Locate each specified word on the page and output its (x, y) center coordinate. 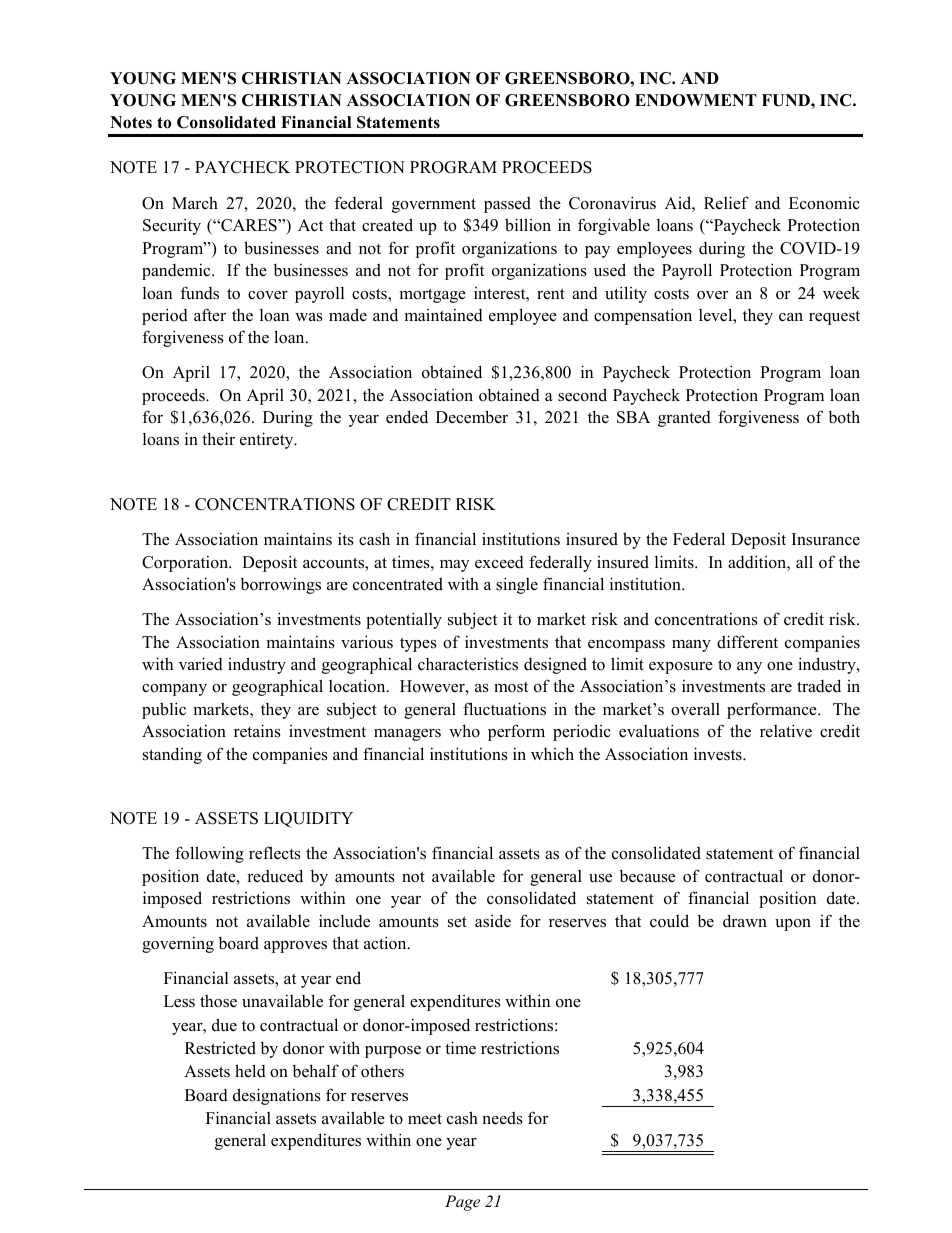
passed (507, 205)
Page (462, 1203)
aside (493, 921)
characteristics (468, 664)
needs (502, 1118)
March (195, 202)
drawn (745, 921)
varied (201, 664)
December (472, 417)
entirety (268, 440)
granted (684, 419)
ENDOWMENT (695, 100)
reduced (275, 876)
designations (277, 1096)
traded (819, 686)
